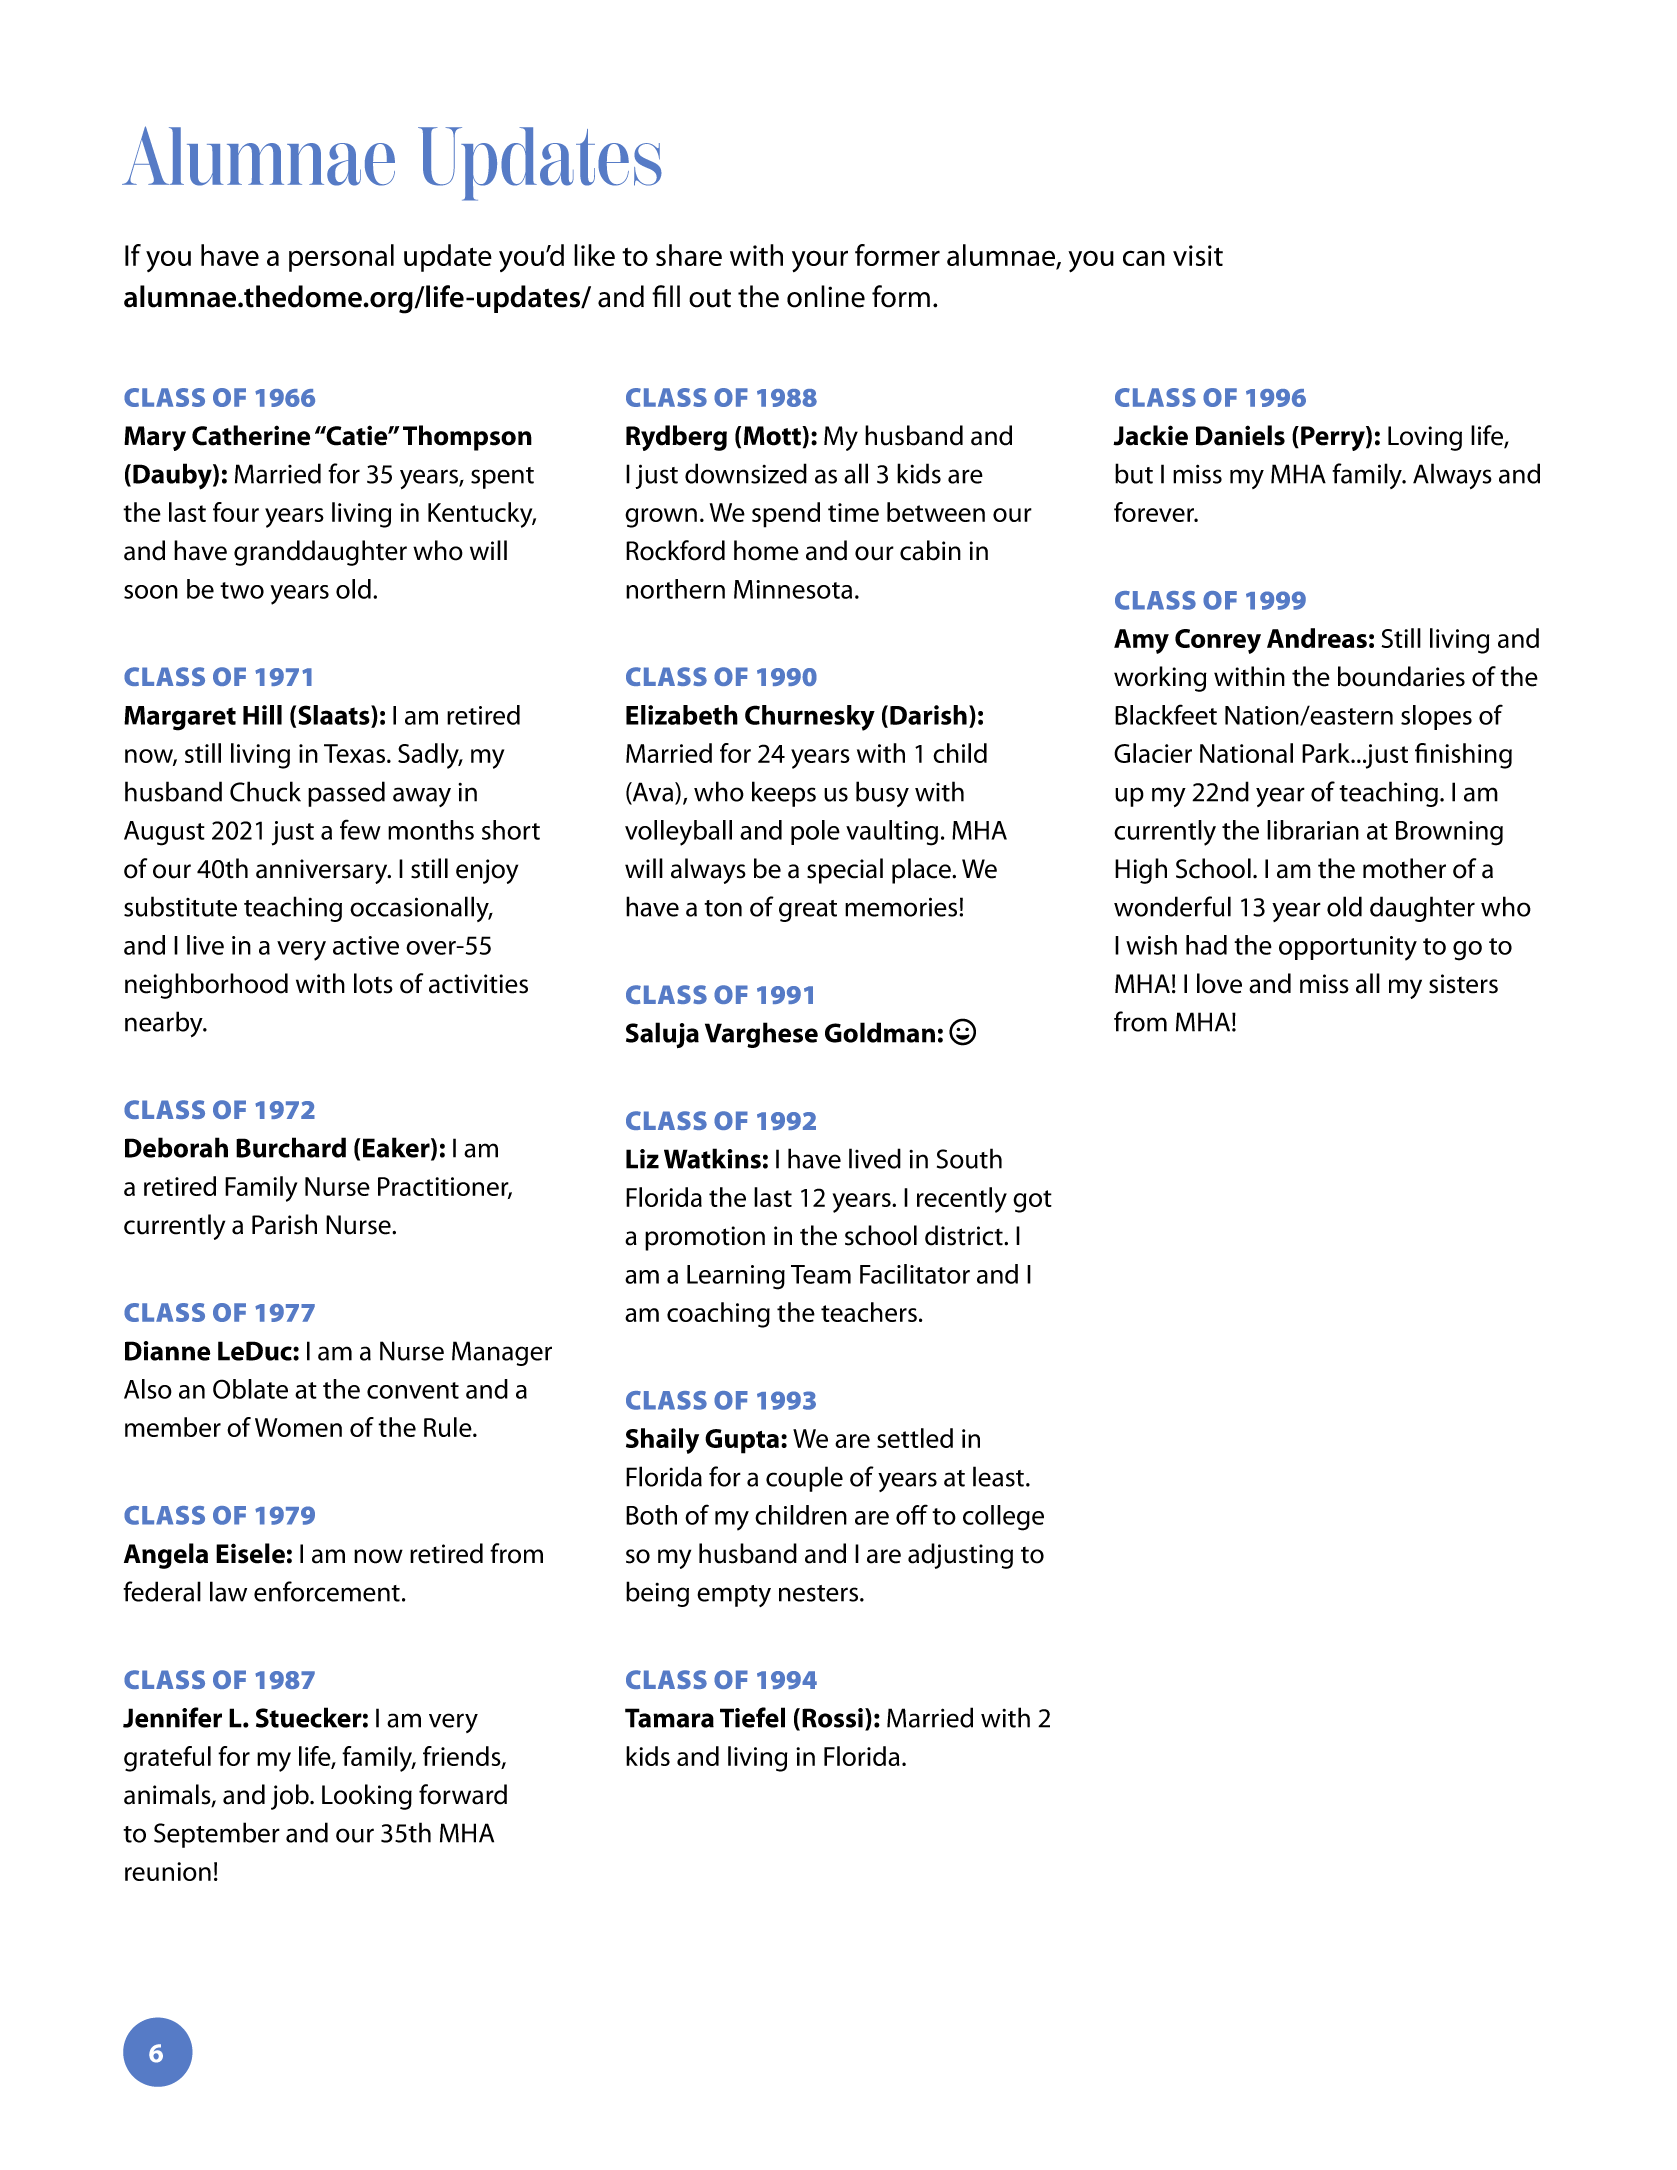  Describe the element at coordinates (832, 1718) in the screenshot. I see `Rossi` at that location.
